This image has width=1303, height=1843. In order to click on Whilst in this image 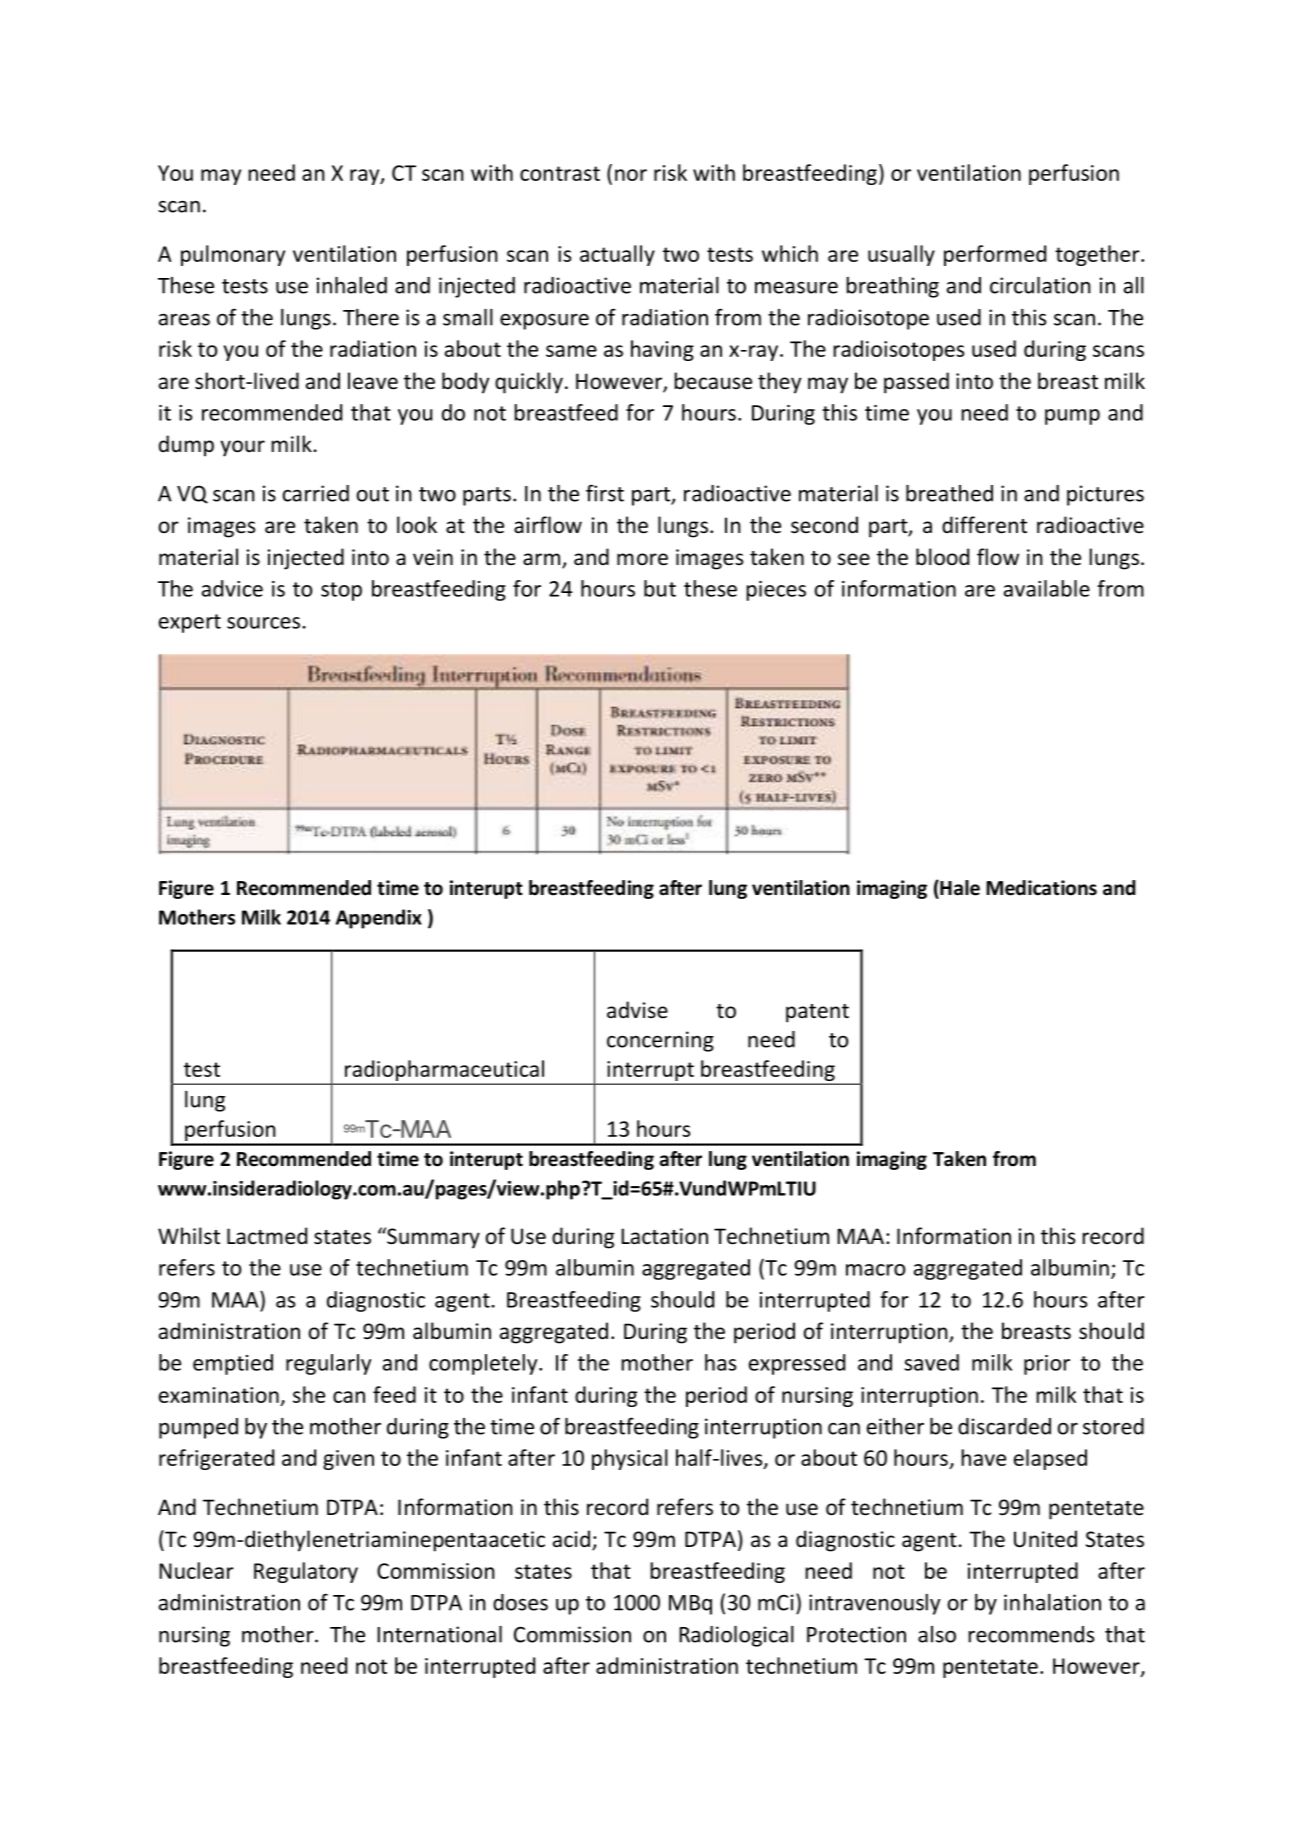, I will do `click(189, 1236)`.
